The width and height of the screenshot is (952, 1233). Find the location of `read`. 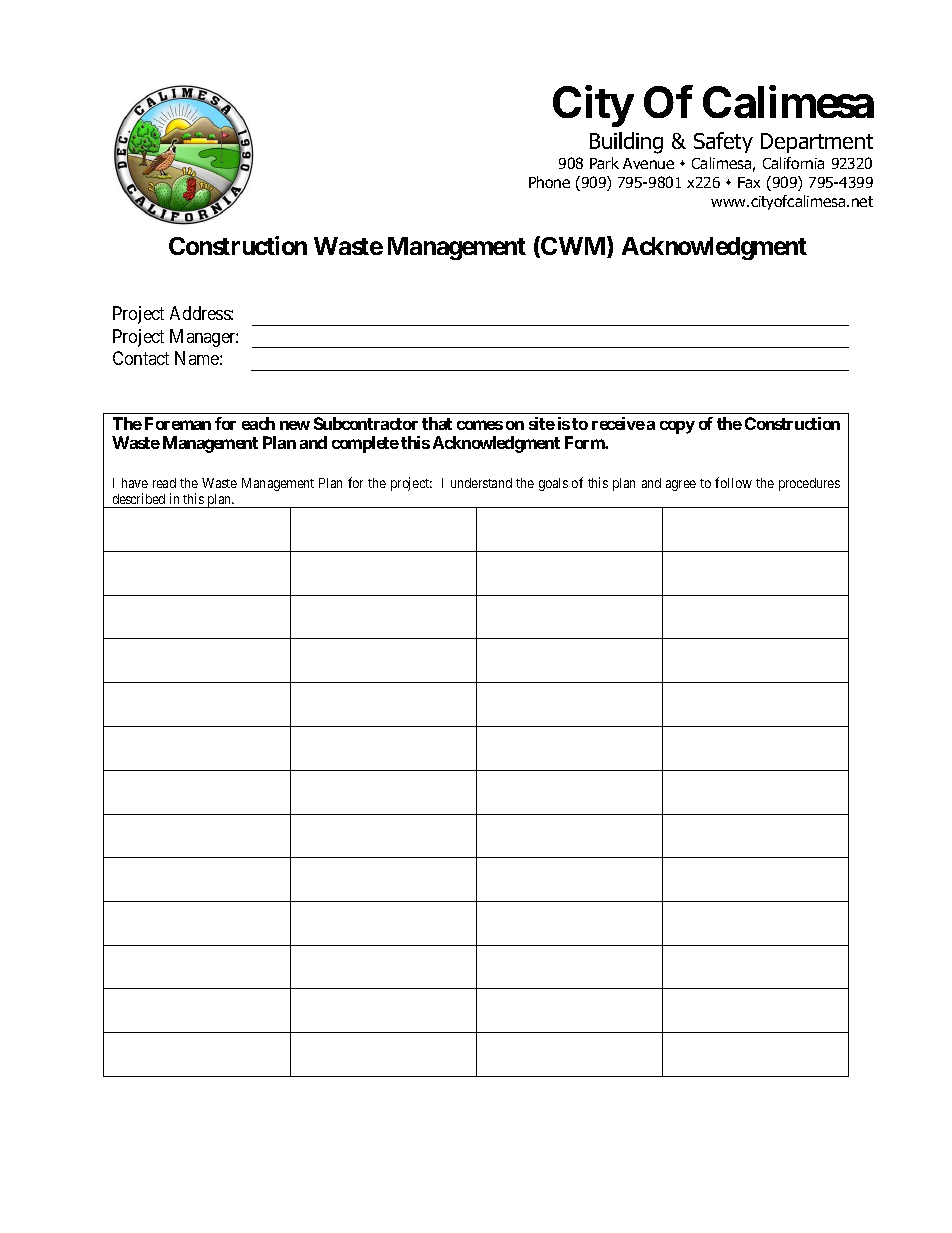

read is located at coordinates (164, 483).
